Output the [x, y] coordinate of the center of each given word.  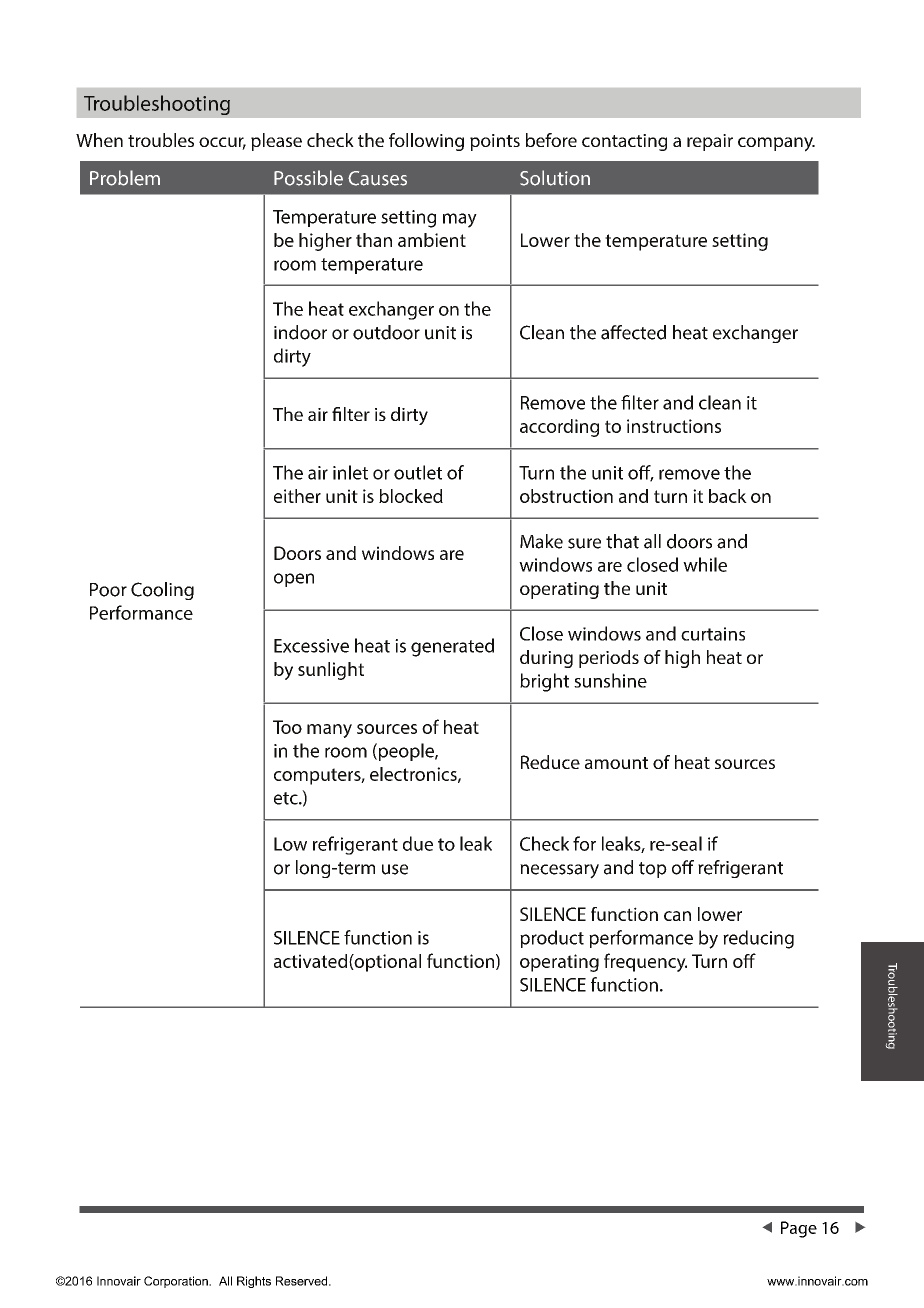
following [426, 142]
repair [710, 142]
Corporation [177, 1282]
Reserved [303, 1281]
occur [222, 143]
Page [799, 1229]
